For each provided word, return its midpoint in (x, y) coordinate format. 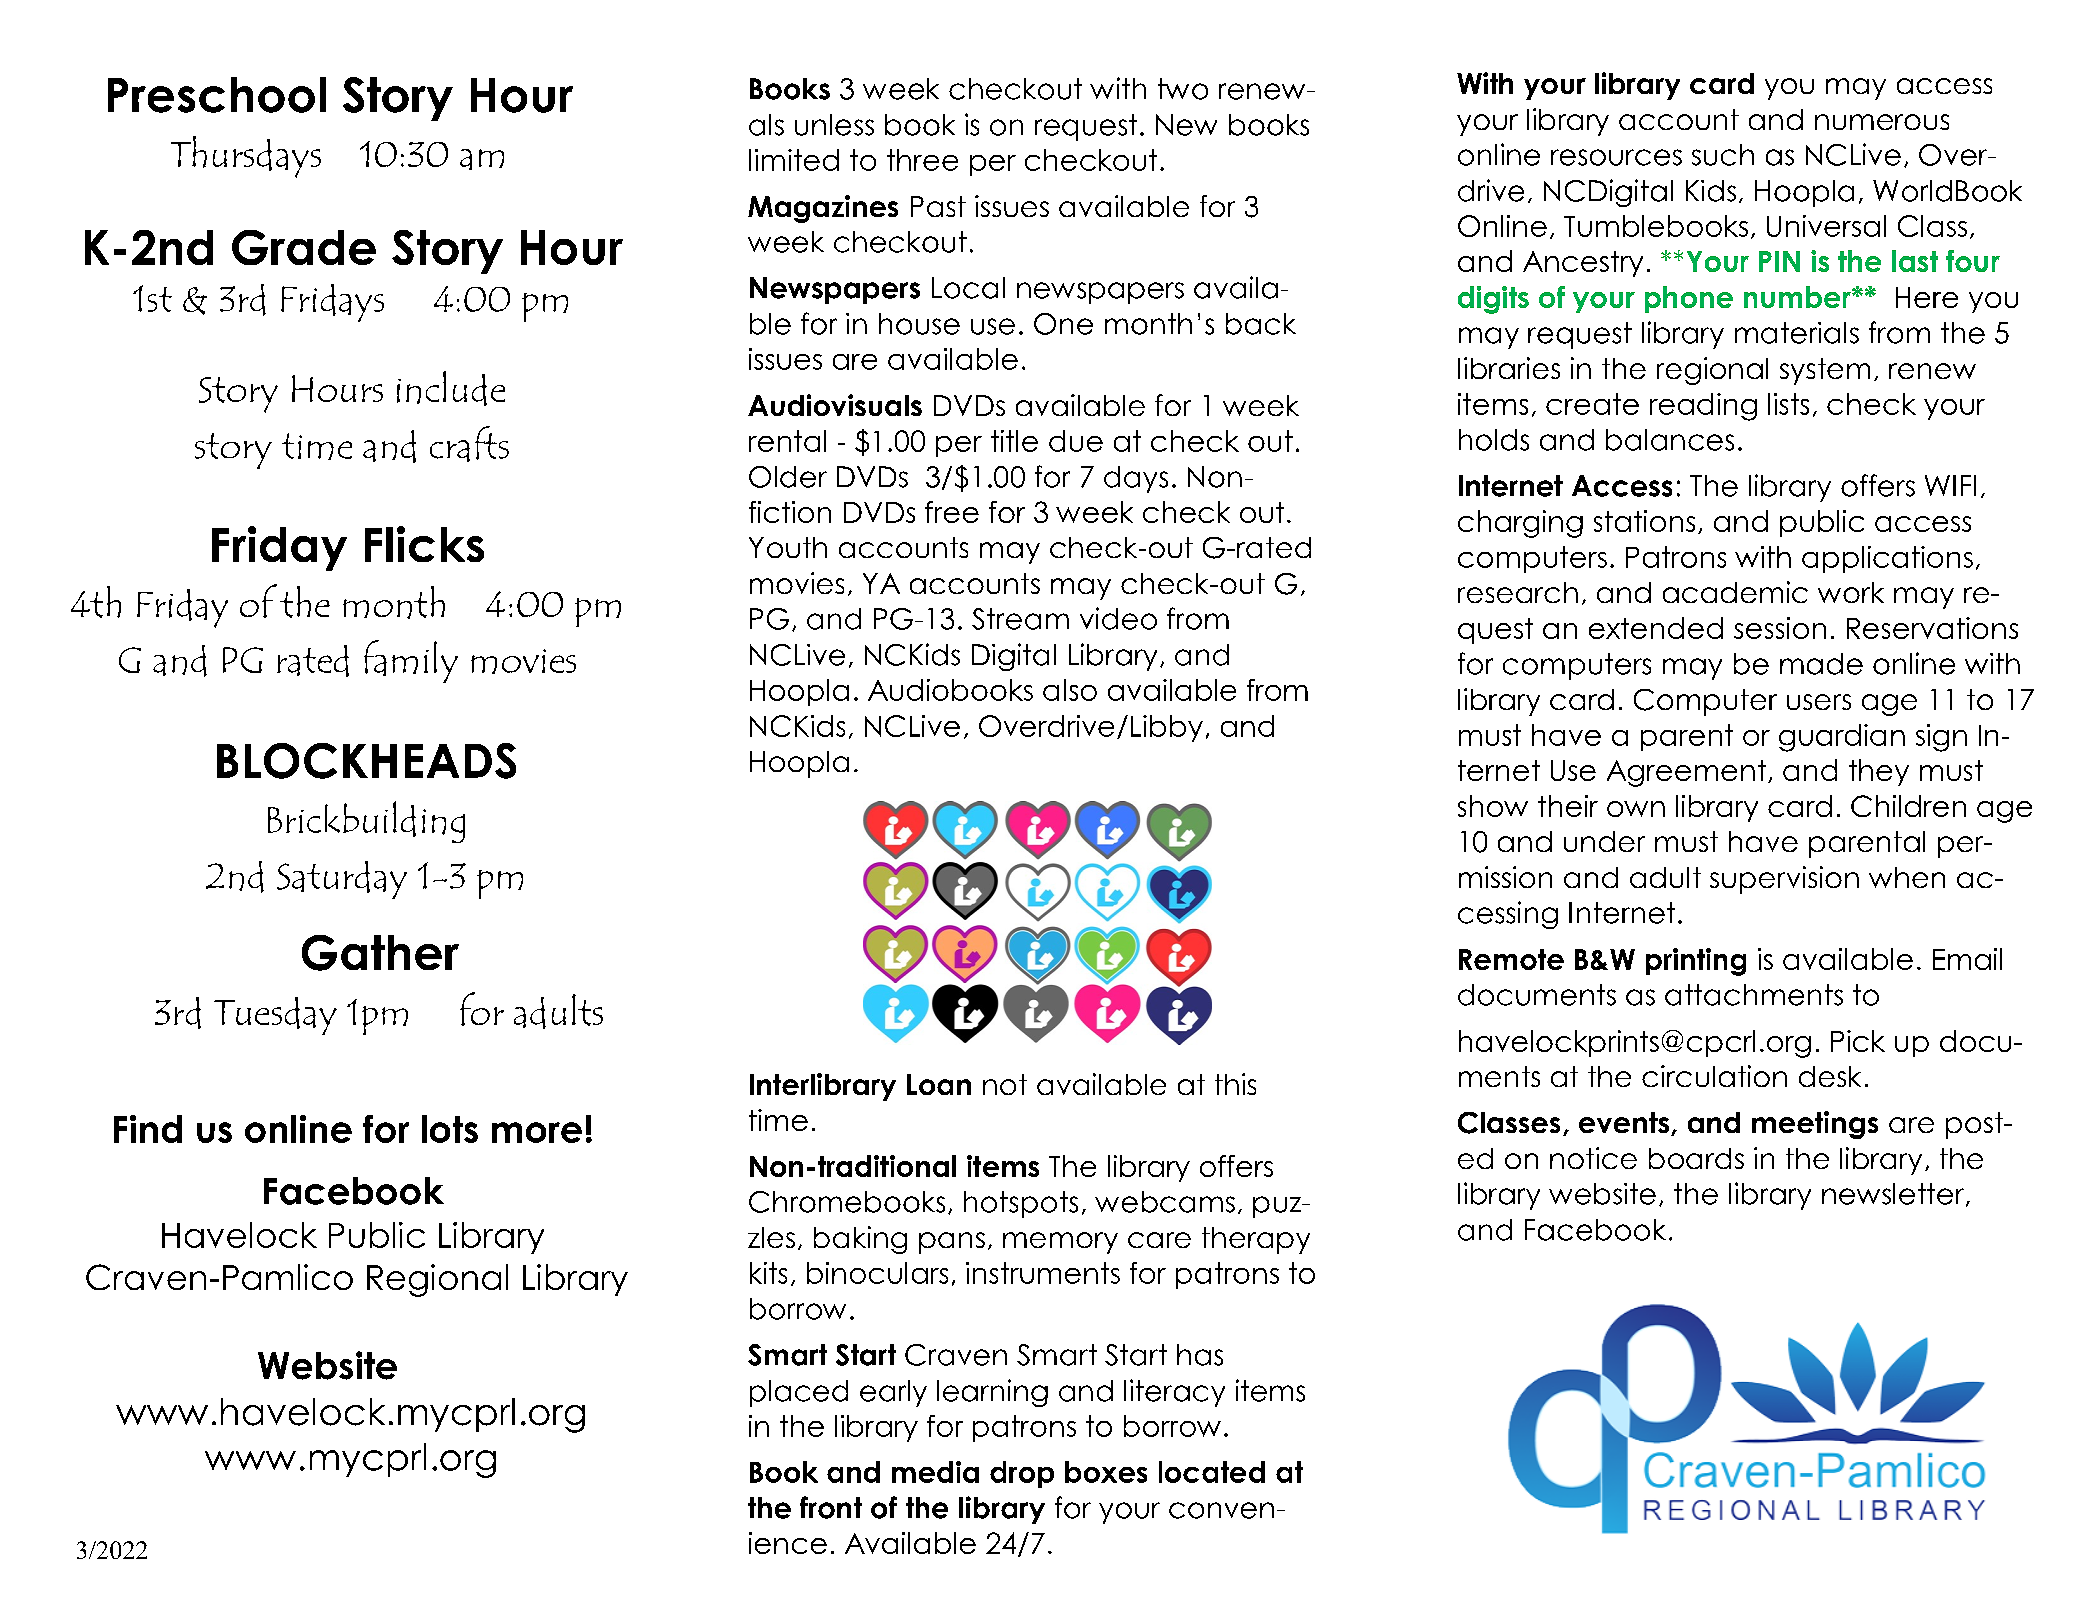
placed (799, 1393)
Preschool (217, 95)
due (1076, 441)
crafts (469, 444)
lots (450, 1129)
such (1723, 155)
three (922, 160)
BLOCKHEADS (366, 761)
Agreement (1688, 773)
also (1070, 690)
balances (1670, 440)
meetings (1815, 1125)
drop (1022, 1474)
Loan (939, 1084)
